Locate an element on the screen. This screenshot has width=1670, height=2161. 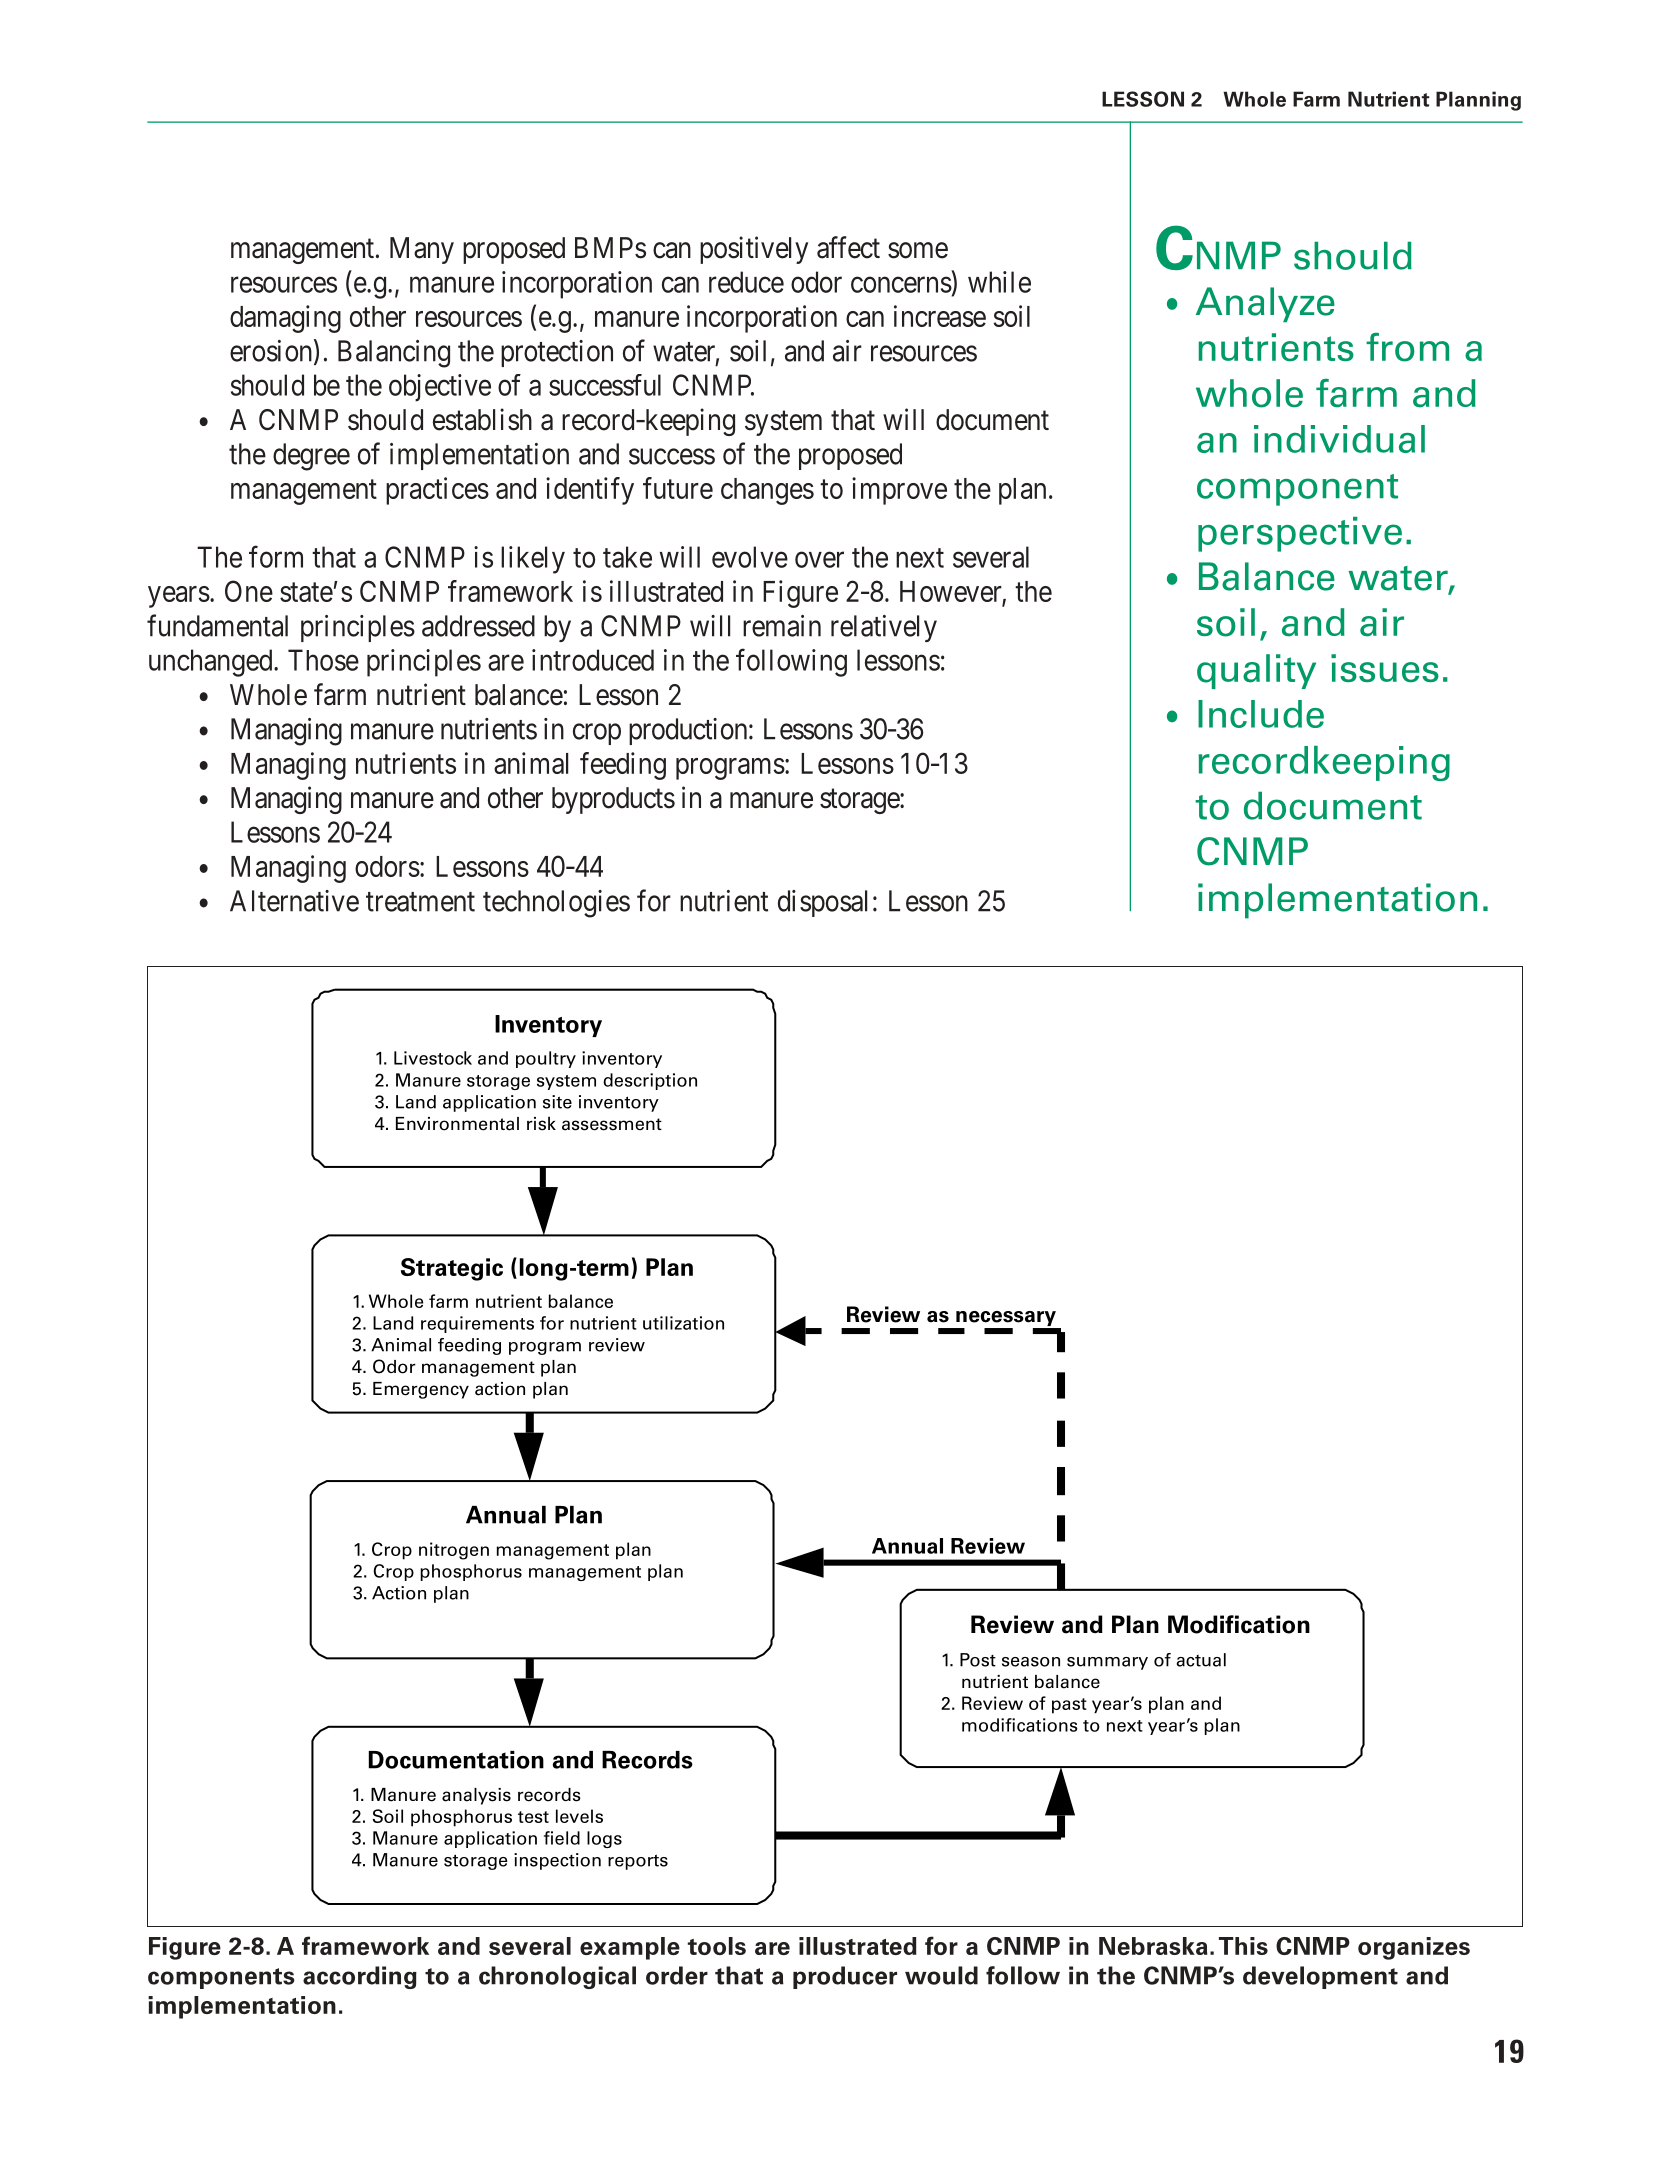
Analyze is located at coordinates (1265, 304).
